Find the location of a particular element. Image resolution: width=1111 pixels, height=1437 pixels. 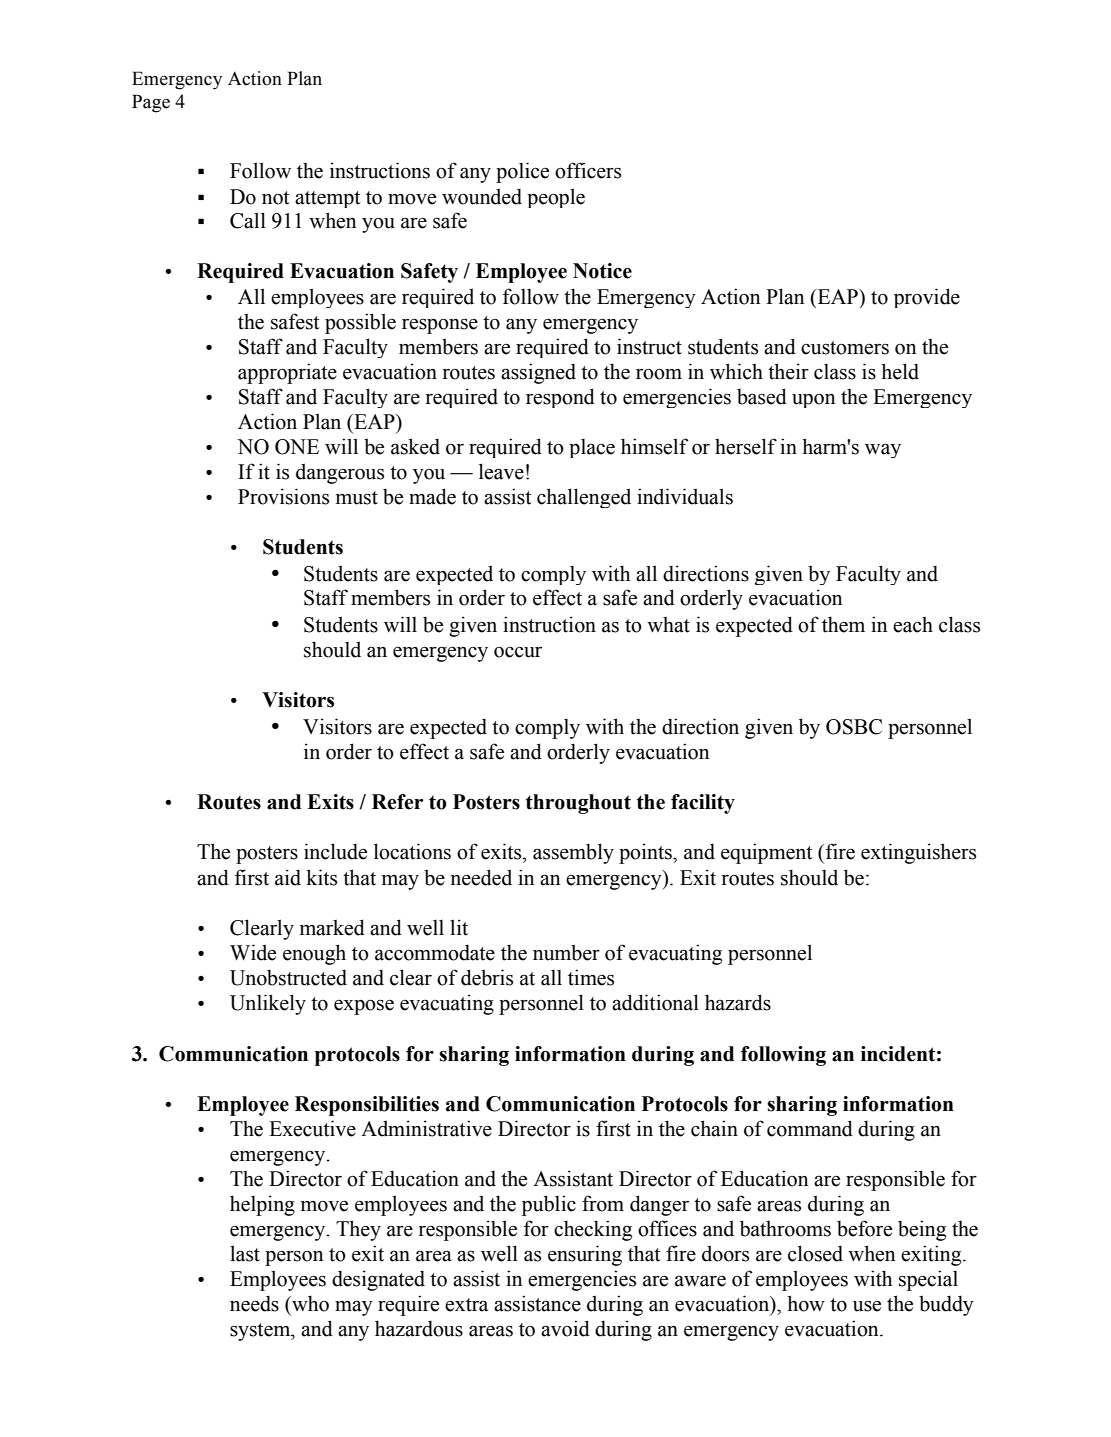

ONE is located at coordinates (297, 447).
